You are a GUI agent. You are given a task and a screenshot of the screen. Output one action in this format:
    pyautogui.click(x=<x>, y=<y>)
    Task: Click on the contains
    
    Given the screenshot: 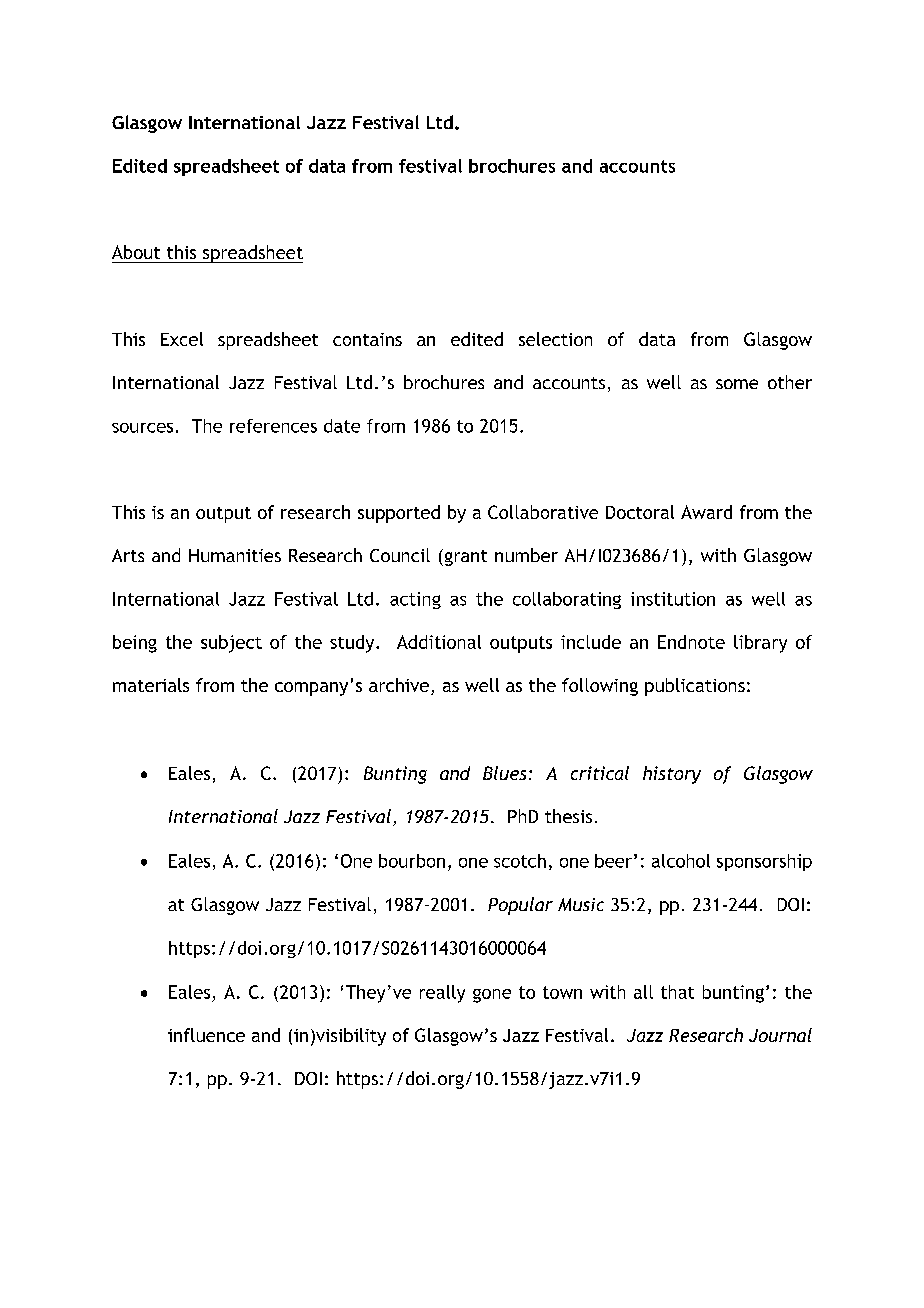 What is the action you would take?
    pyautogui.click(x=367, y=339)
